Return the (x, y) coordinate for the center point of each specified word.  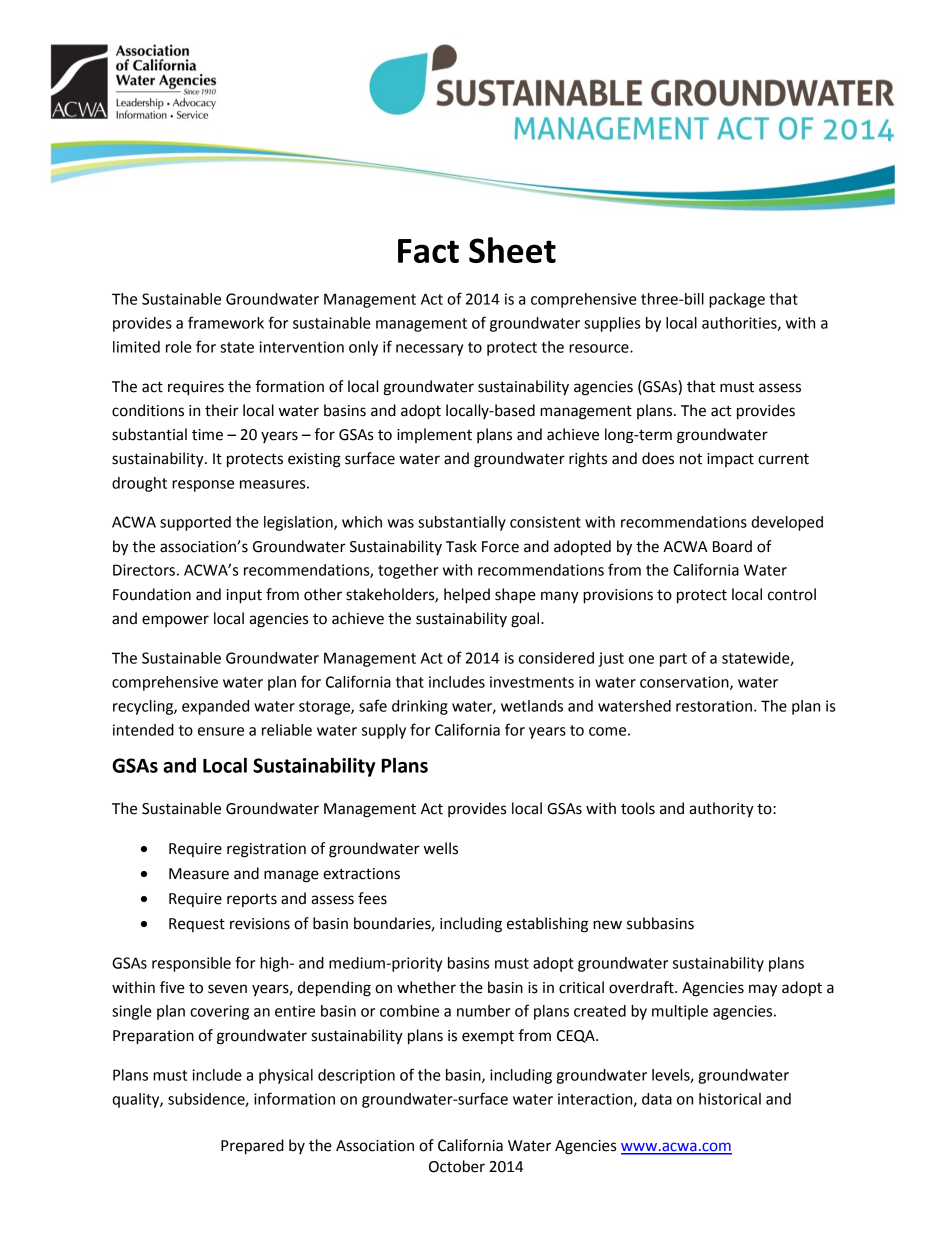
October (457, 1166)
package (737, 300)
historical (730, 1099)
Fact (428, 251)
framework (226, 322)
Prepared (252, 1147)
